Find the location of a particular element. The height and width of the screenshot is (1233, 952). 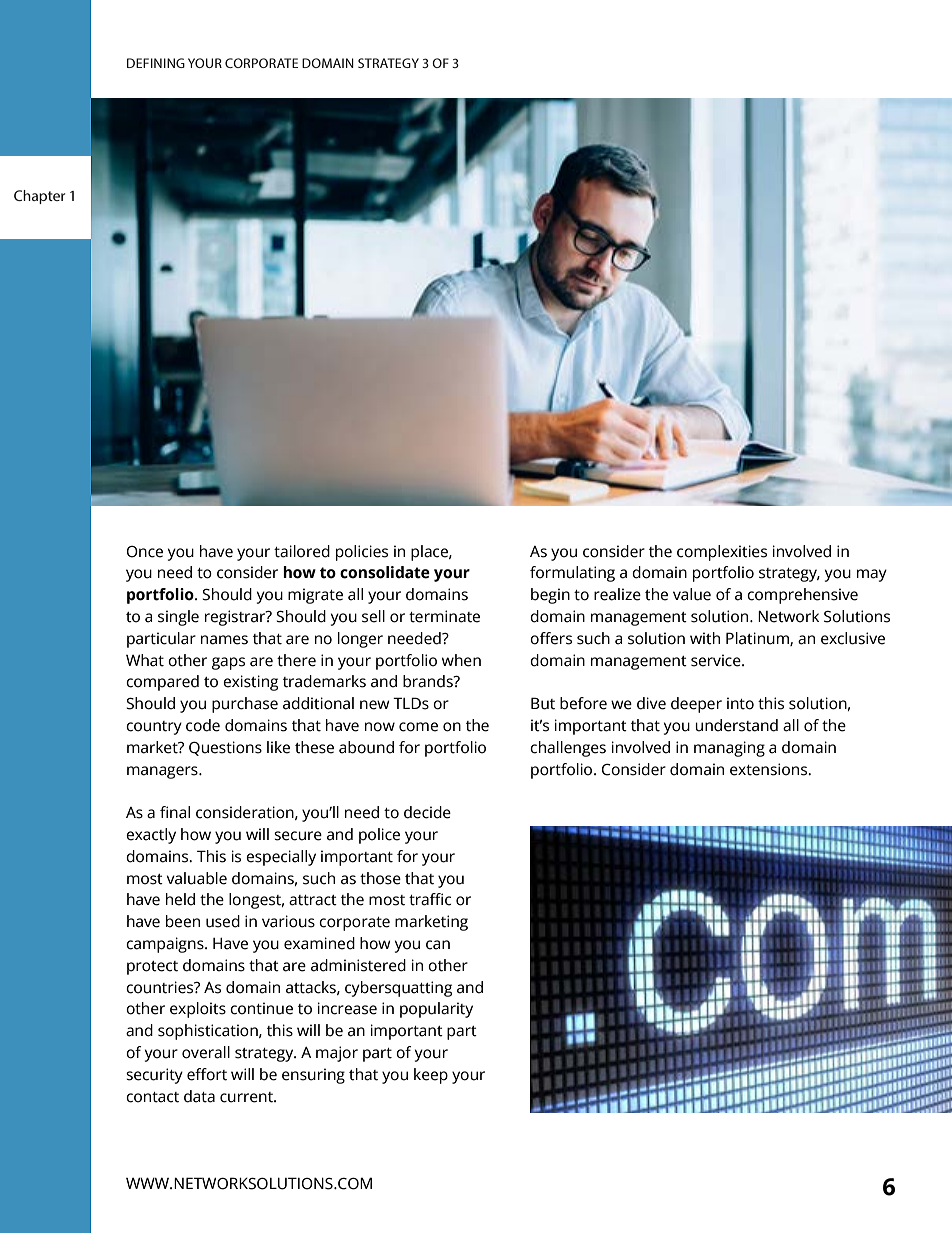

keep is located at coordinates (431, 1076).
